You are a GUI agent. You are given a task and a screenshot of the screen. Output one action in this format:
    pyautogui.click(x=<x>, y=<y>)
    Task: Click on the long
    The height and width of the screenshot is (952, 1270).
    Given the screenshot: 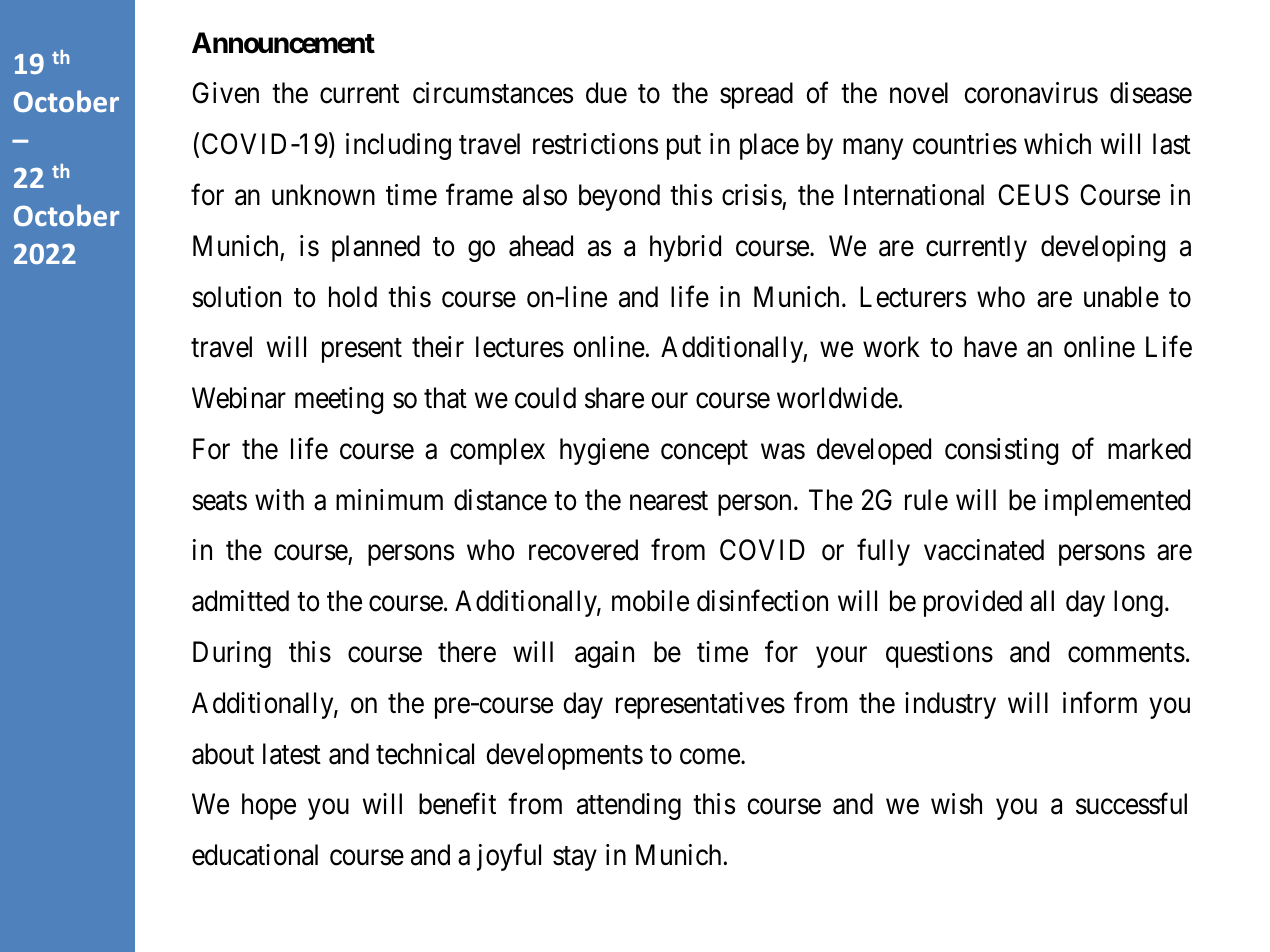 What is the action you would take?
    pyautogui.click(x=1138, y=603)
